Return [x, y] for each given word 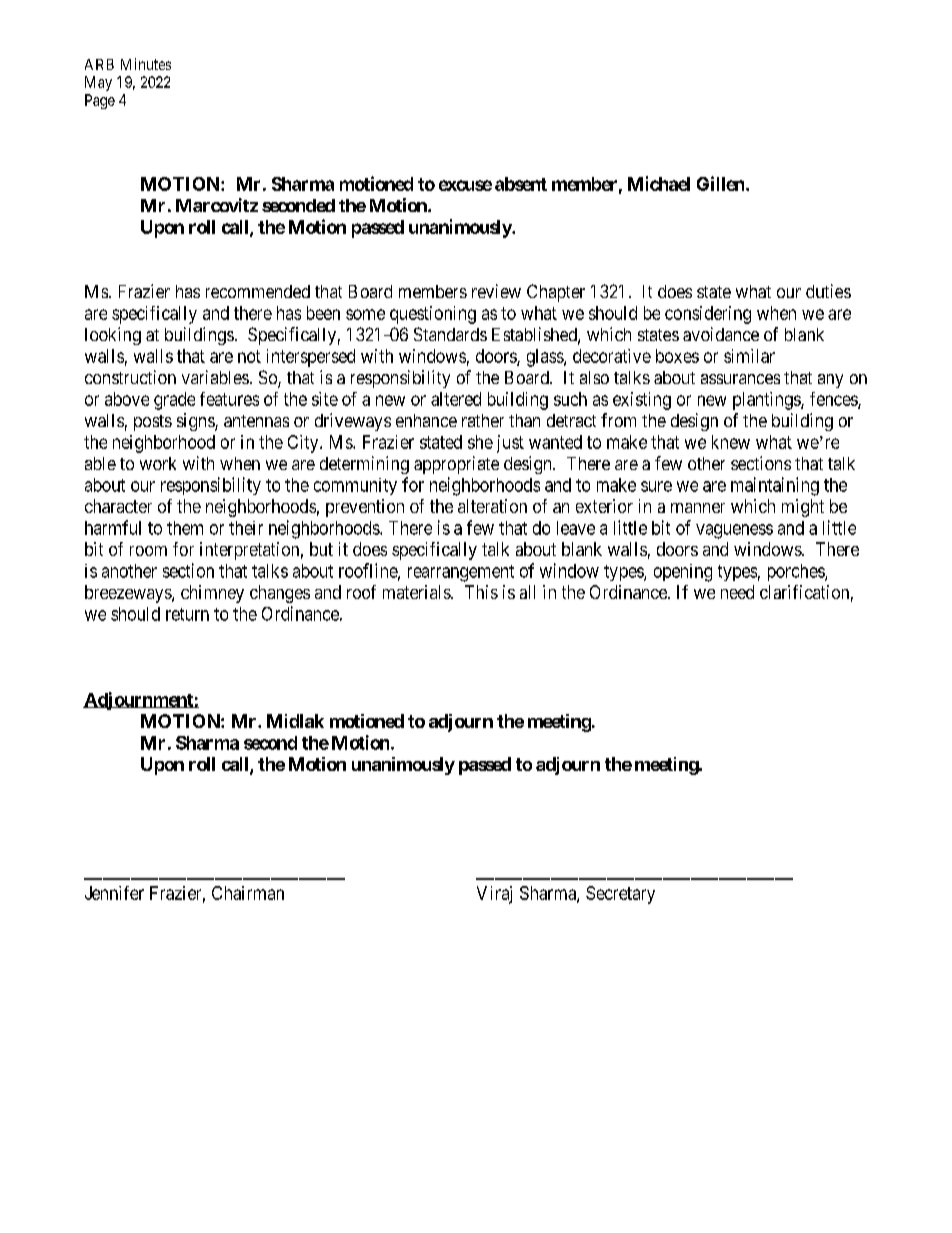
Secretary [620, 895]
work [158, 463]
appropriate [456, 465]
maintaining [775, 486]
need [737, 592]
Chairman [248, 893]
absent [521, 184]
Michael [659, 183]
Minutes [146, 64]
